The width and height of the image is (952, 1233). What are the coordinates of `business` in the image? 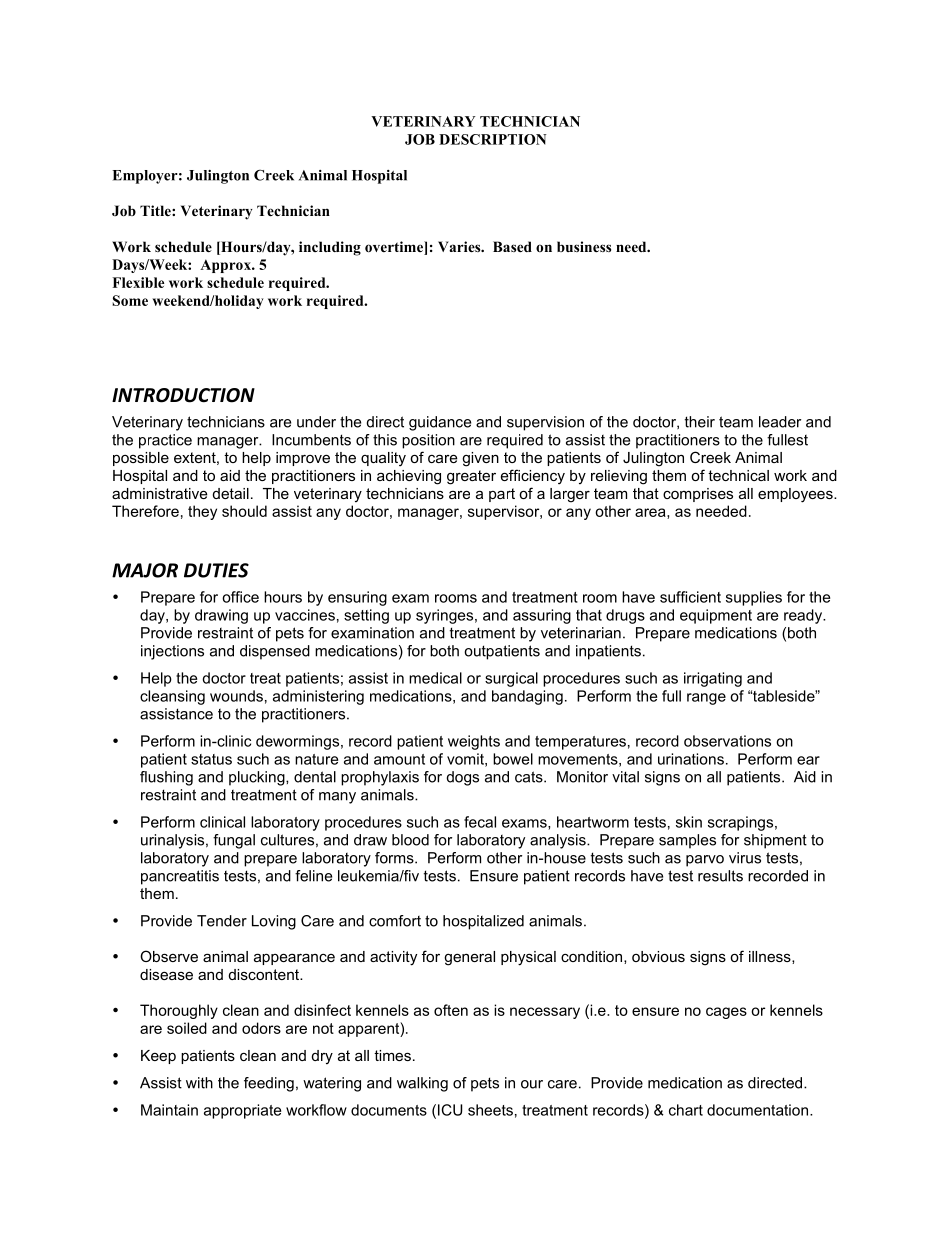 It's located at (584, 246).
